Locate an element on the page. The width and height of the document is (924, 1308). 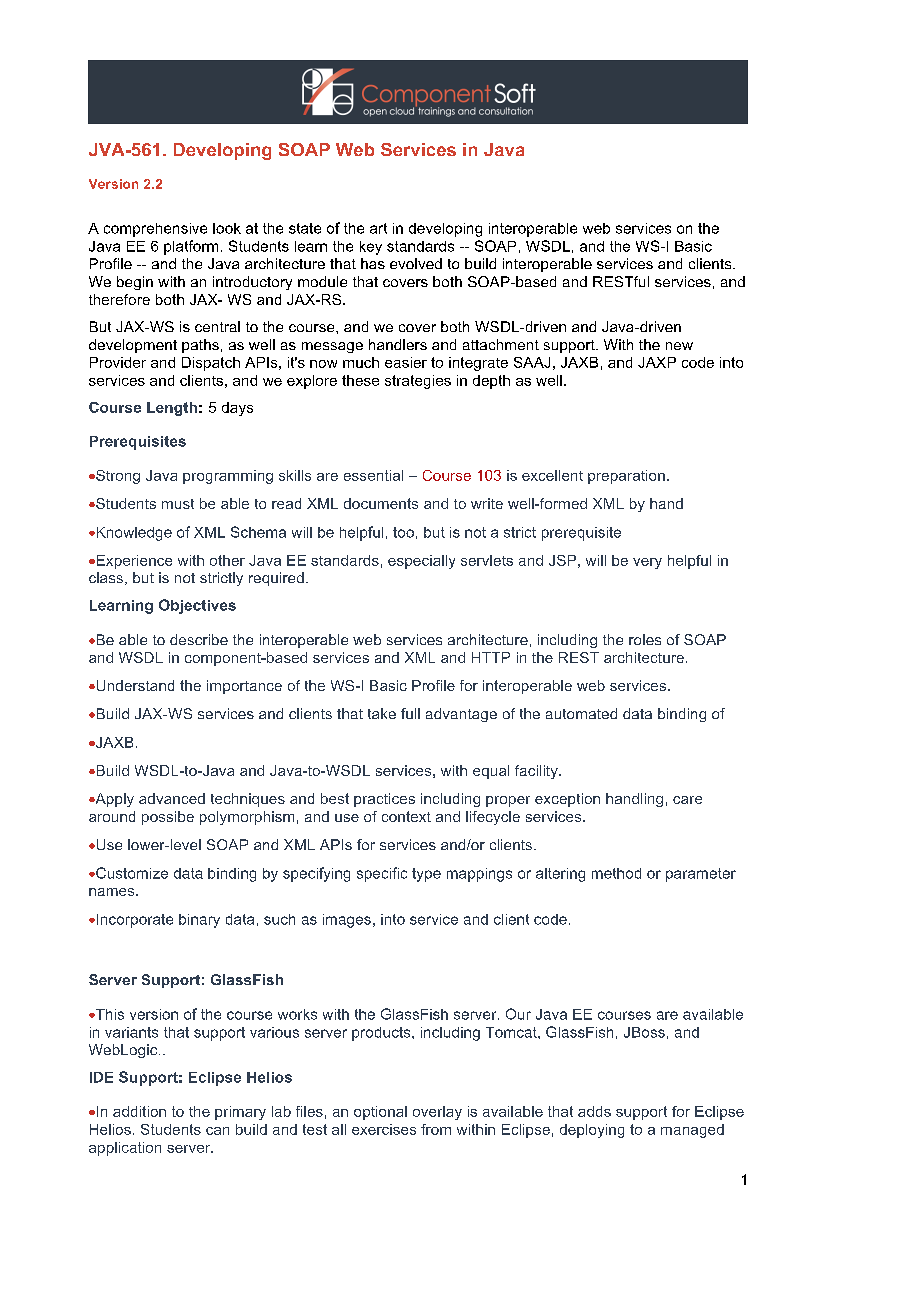
method is located at coordinates (616, 873).
